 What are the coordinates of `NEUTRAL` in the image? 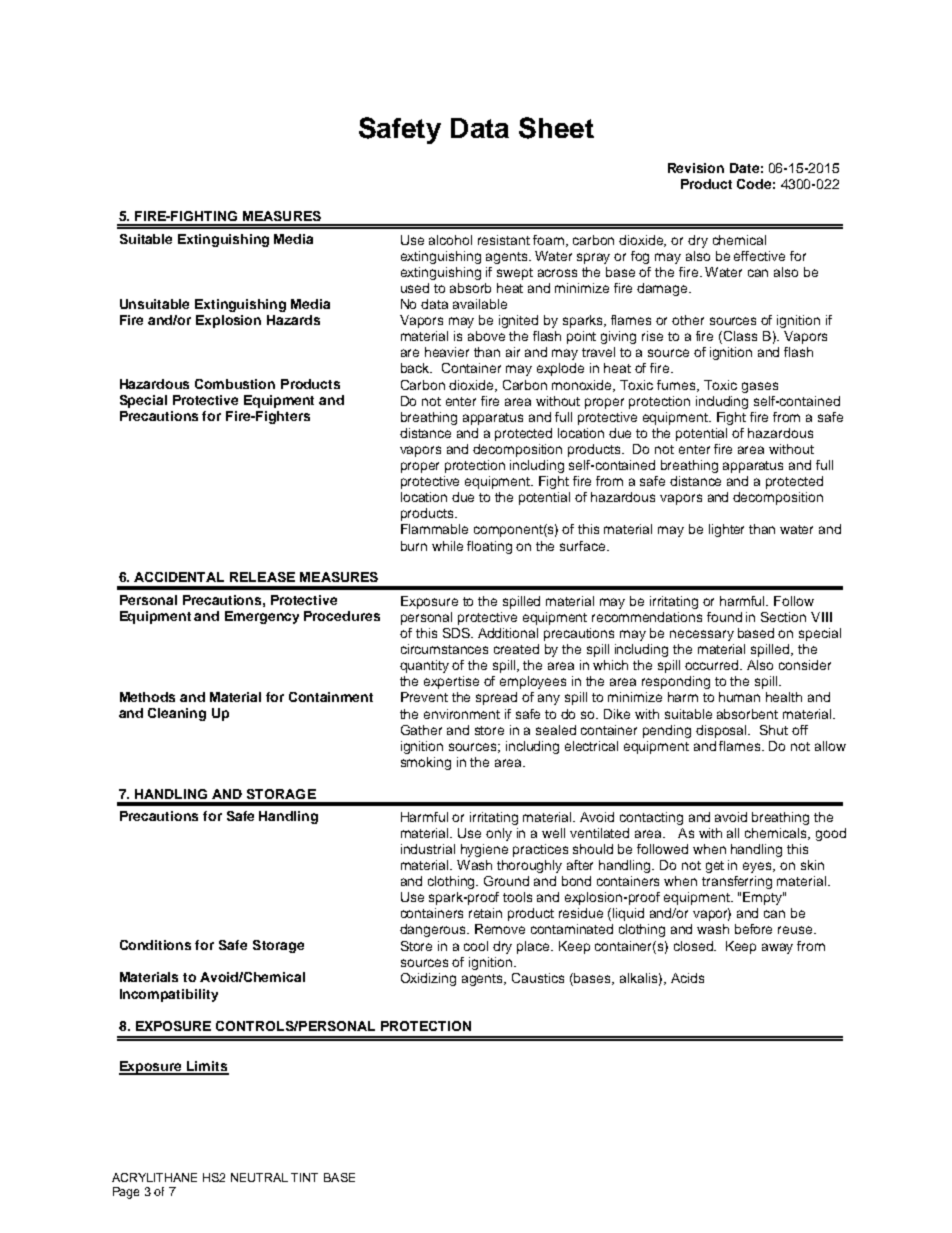 It's located at (259, 1177).
